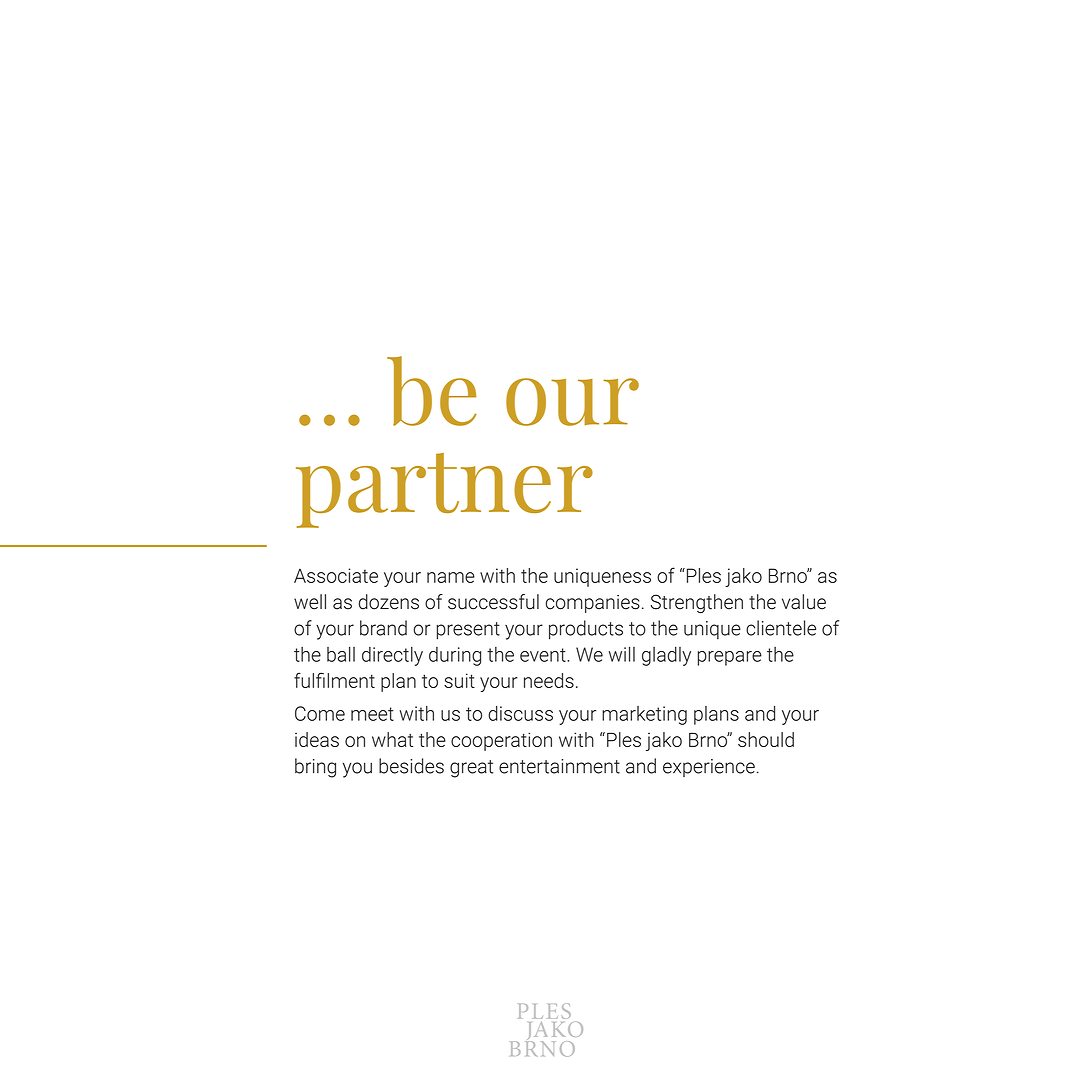 The image size is (1092, 1092). What do you see at coordinates (697, 604) in the screenshot?
I see `Strengthen` at bounding box center [697, 604].
